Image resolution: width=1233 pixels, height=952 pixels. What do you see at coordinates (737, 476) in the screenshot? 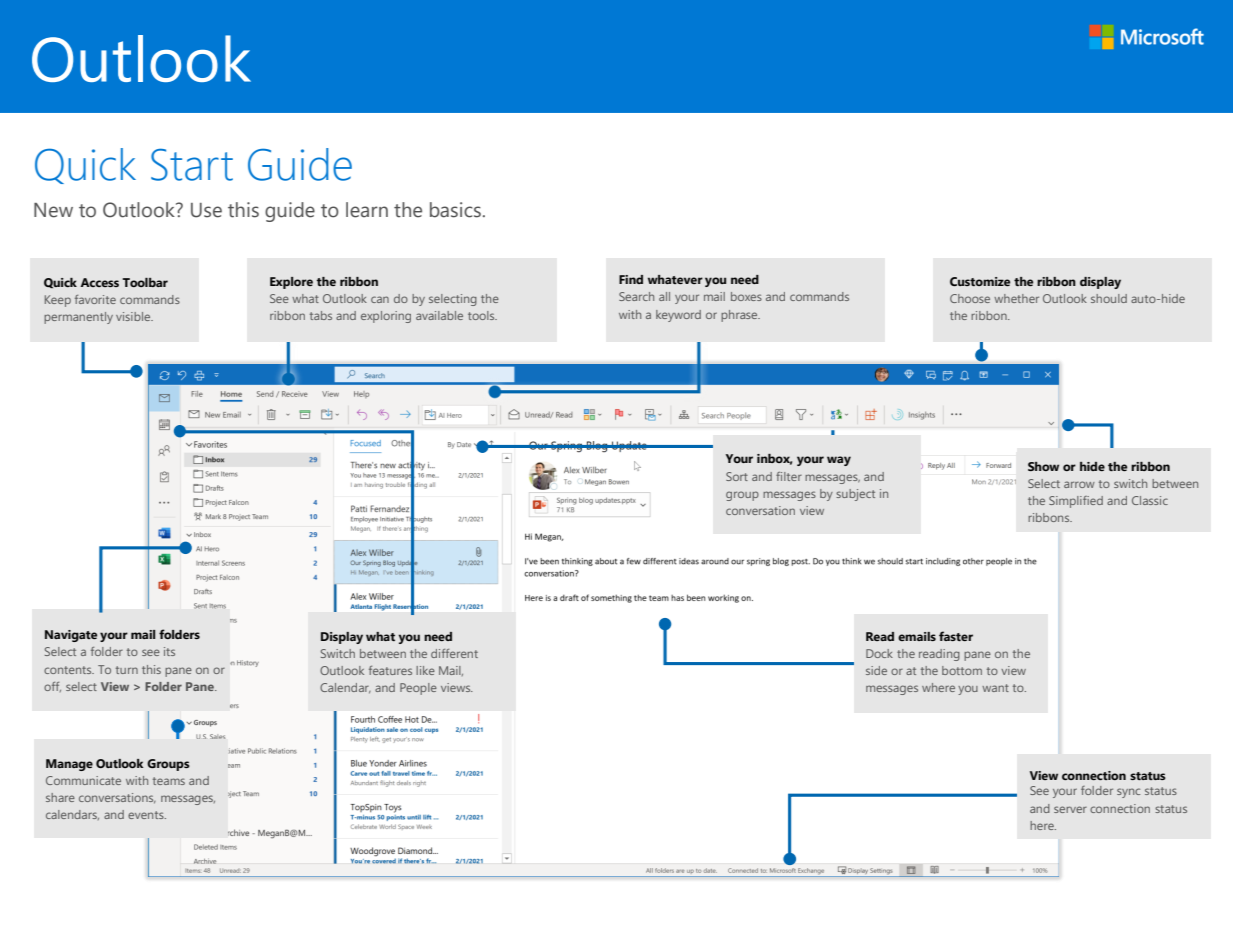
I see `Sort` at bounding box center [737, 476].
